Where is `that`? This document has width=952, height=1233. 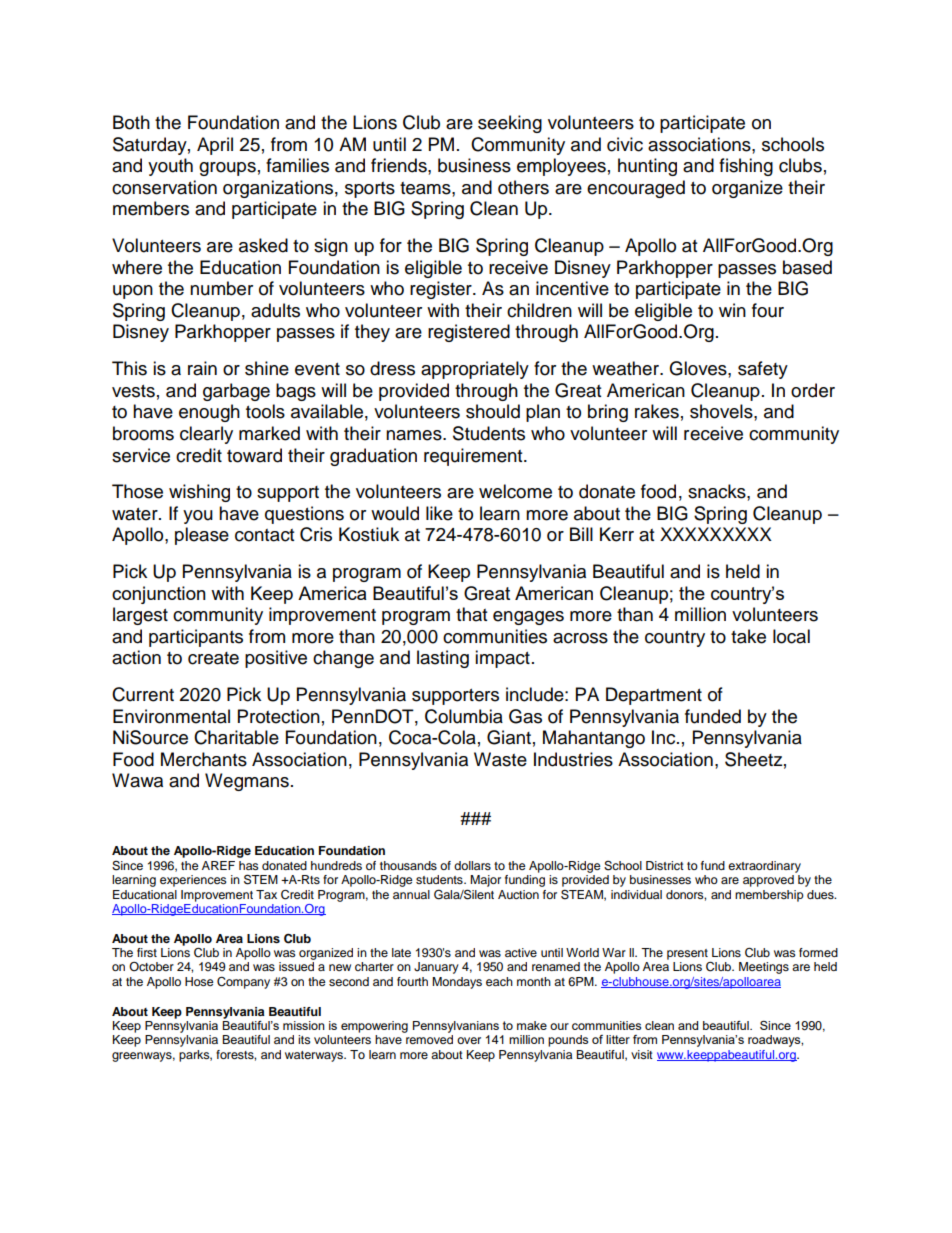 that is located at coordinates (471, 614).
